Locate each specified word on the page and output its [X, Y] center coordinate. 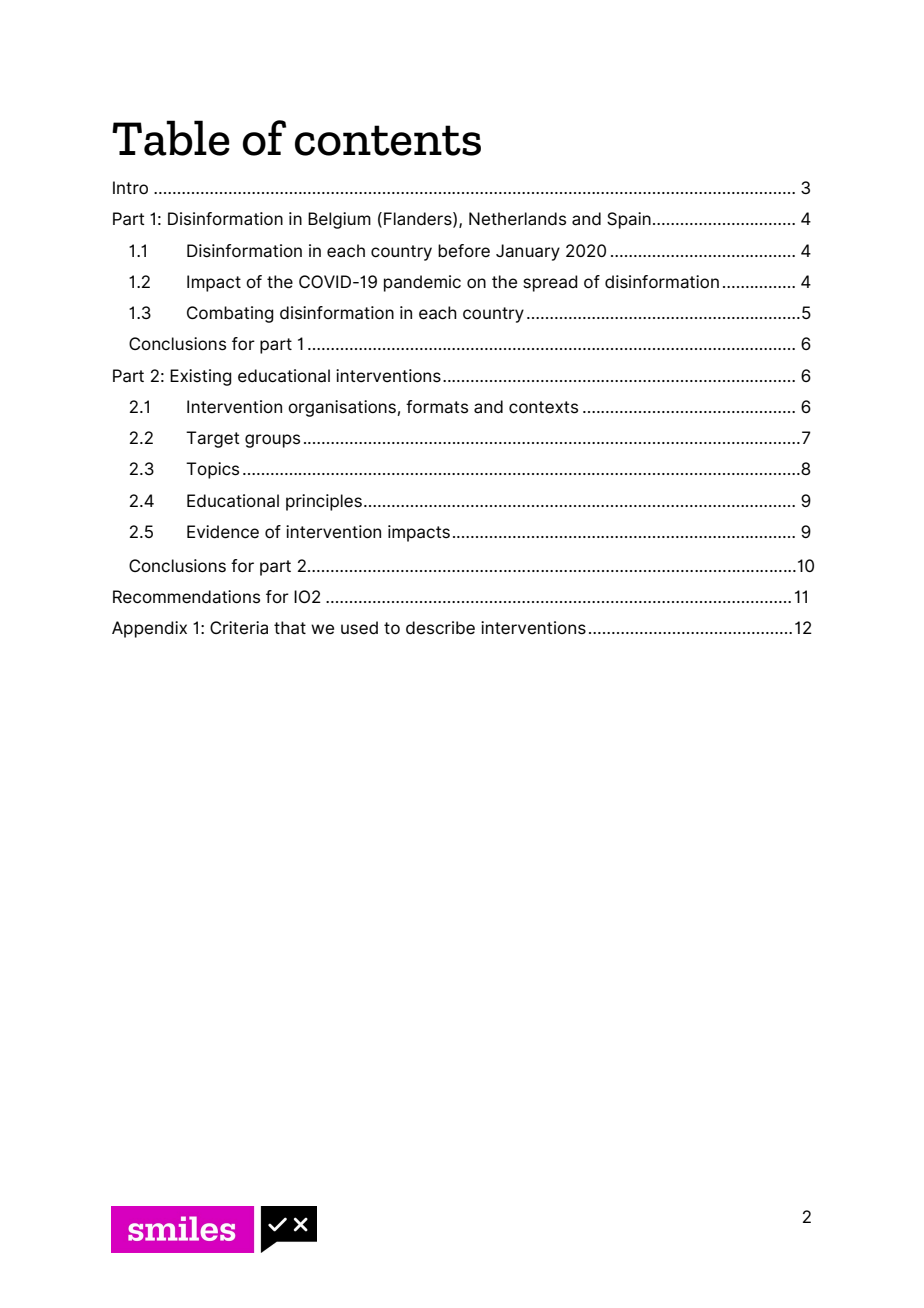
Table [171, 138]
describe [440, 628]
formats [437, 407]
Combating [230, 314]
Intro [130, 187]
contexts [543, 407]
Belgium [339, 220]
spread [550, 283]
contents [388, 140]
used [359, 628]
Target [213, 439]
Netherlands [517, 219]
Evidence [223, 532]
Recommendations [186, 597]
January [528, 252]
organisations [343, 408]
